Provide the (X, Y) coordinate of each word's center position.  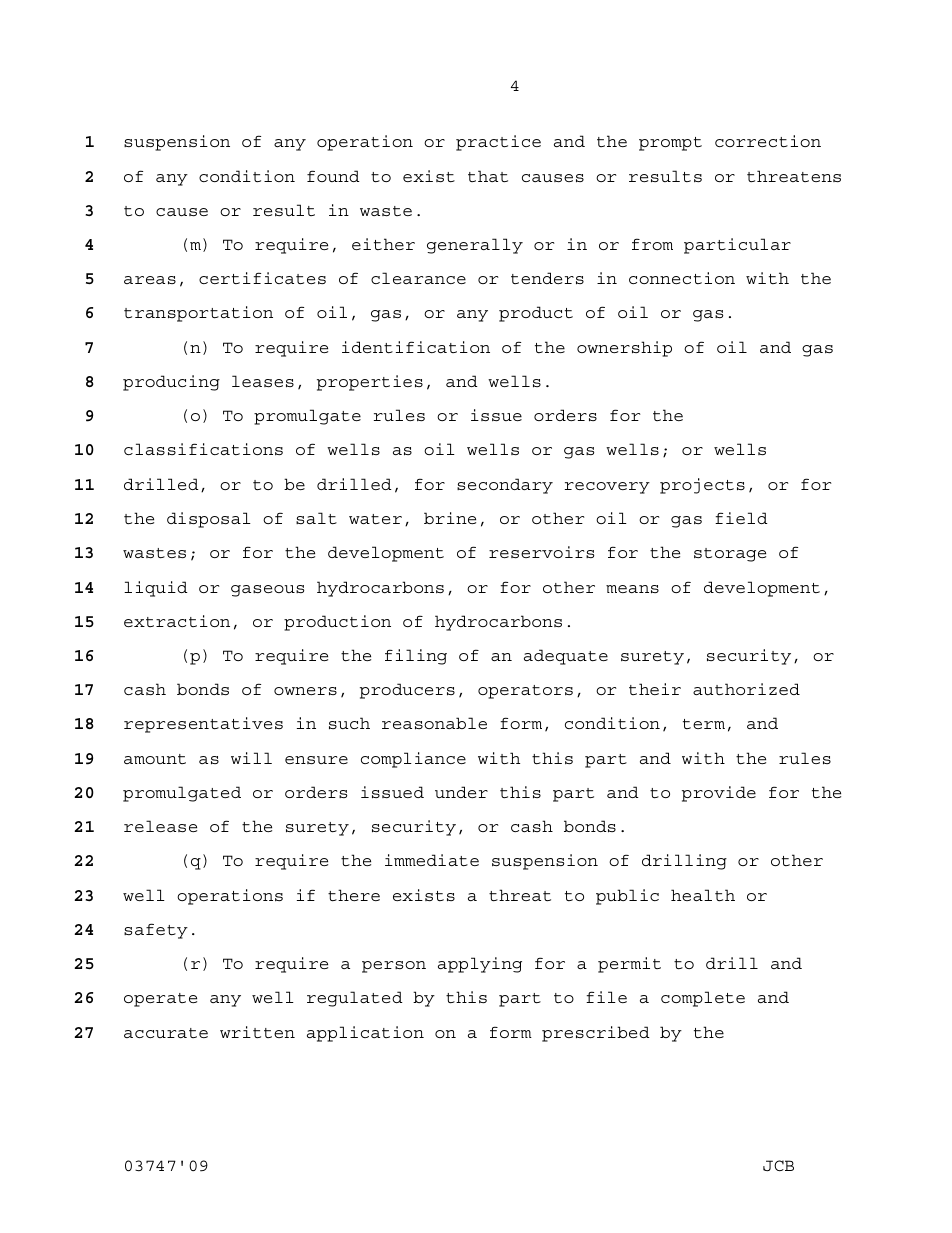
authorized (746, 689)
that (488, 176)
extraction (177, 621)
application (365, 1034)
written (257, 1032)
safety (156, 931)
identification (416, 347)
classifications (203, 449)
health (703, 895)
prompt (670, 144)
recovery (607, 488)
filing (416, 657)
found (333, 176)
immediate (432, 860)
